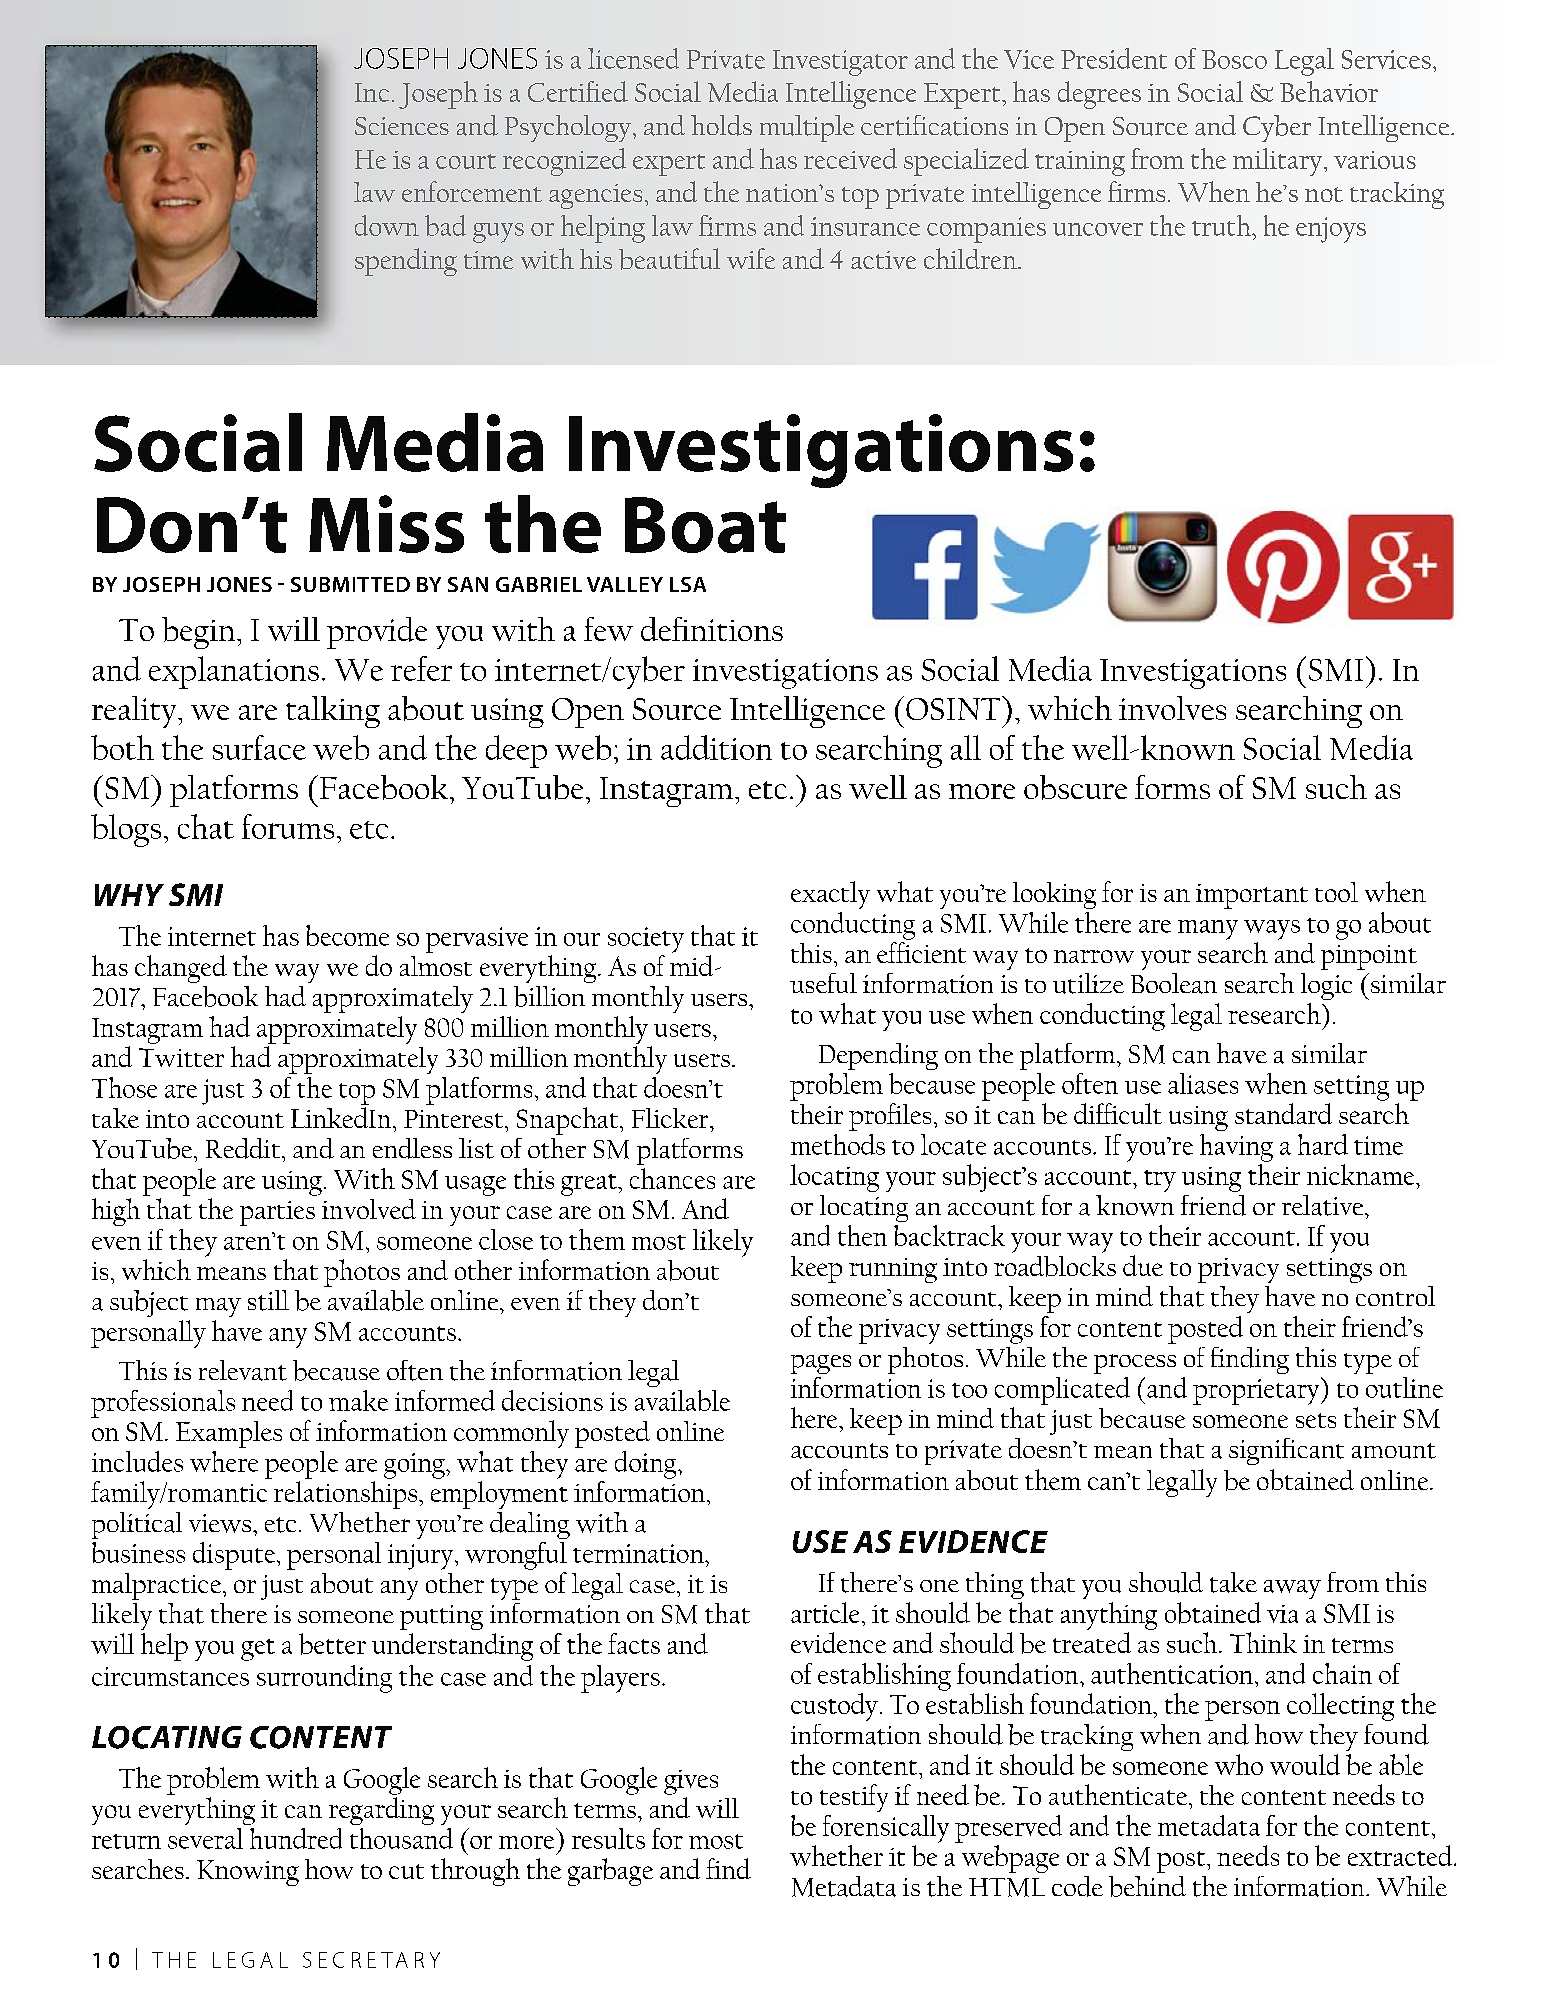 The width and height of the screenshot is (1550, 2006). I want to click on surface, so click(259, 747).
